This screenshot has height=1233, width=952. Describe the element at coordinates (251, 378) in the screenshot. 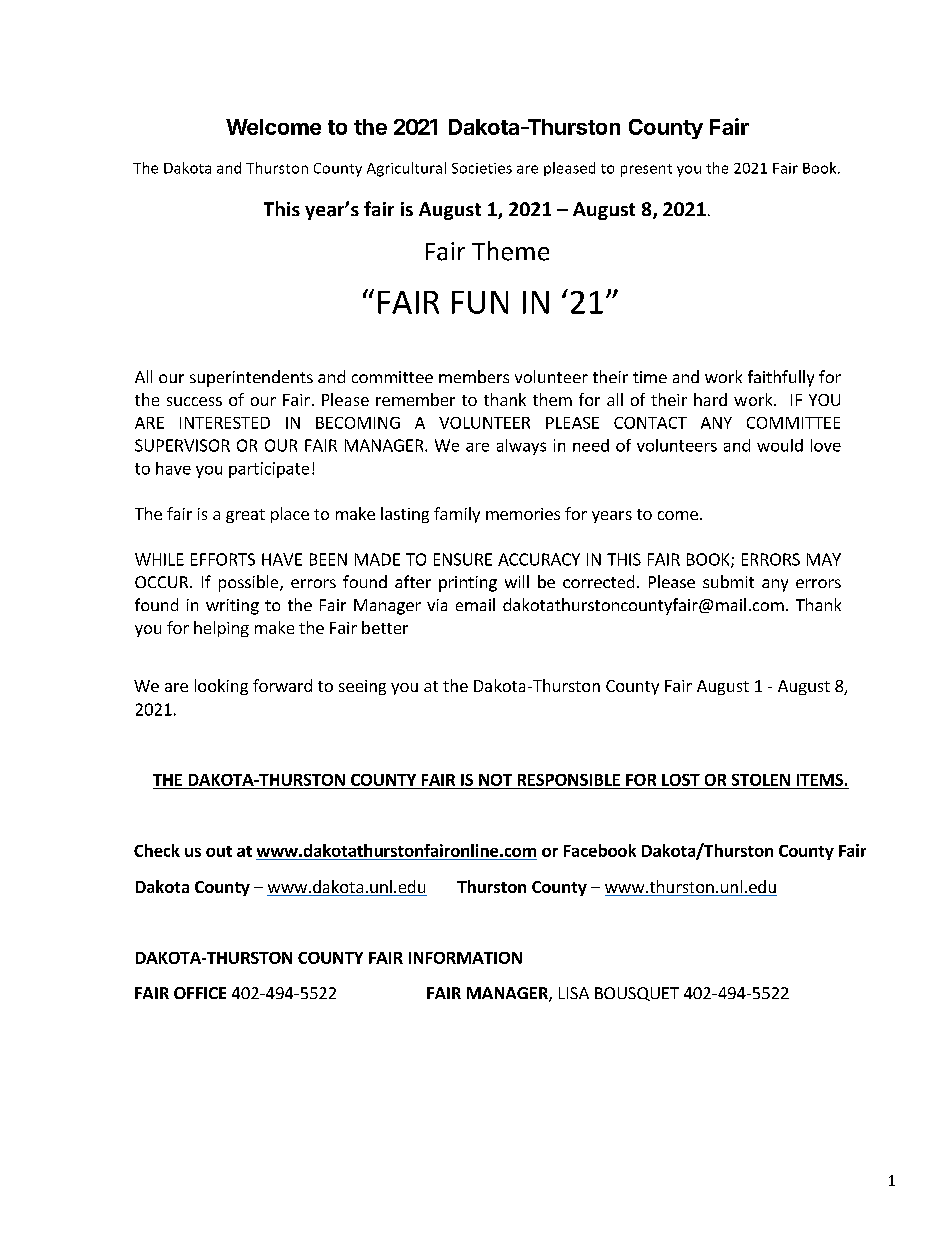

I see `superintendents` at that location.
